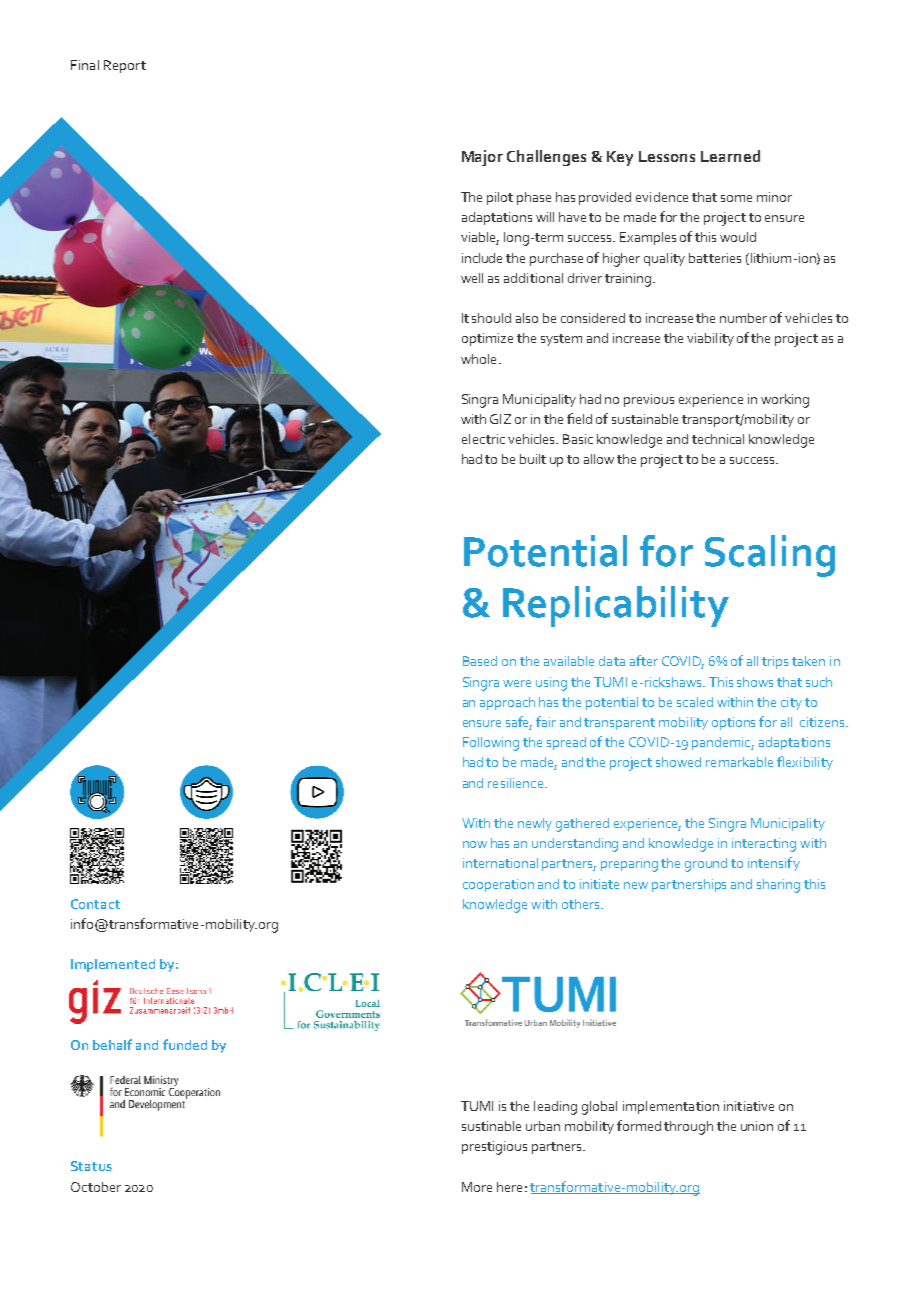  Describe the element at coordinates (494, 1148) in the page. I see `prestigious` at that location.
